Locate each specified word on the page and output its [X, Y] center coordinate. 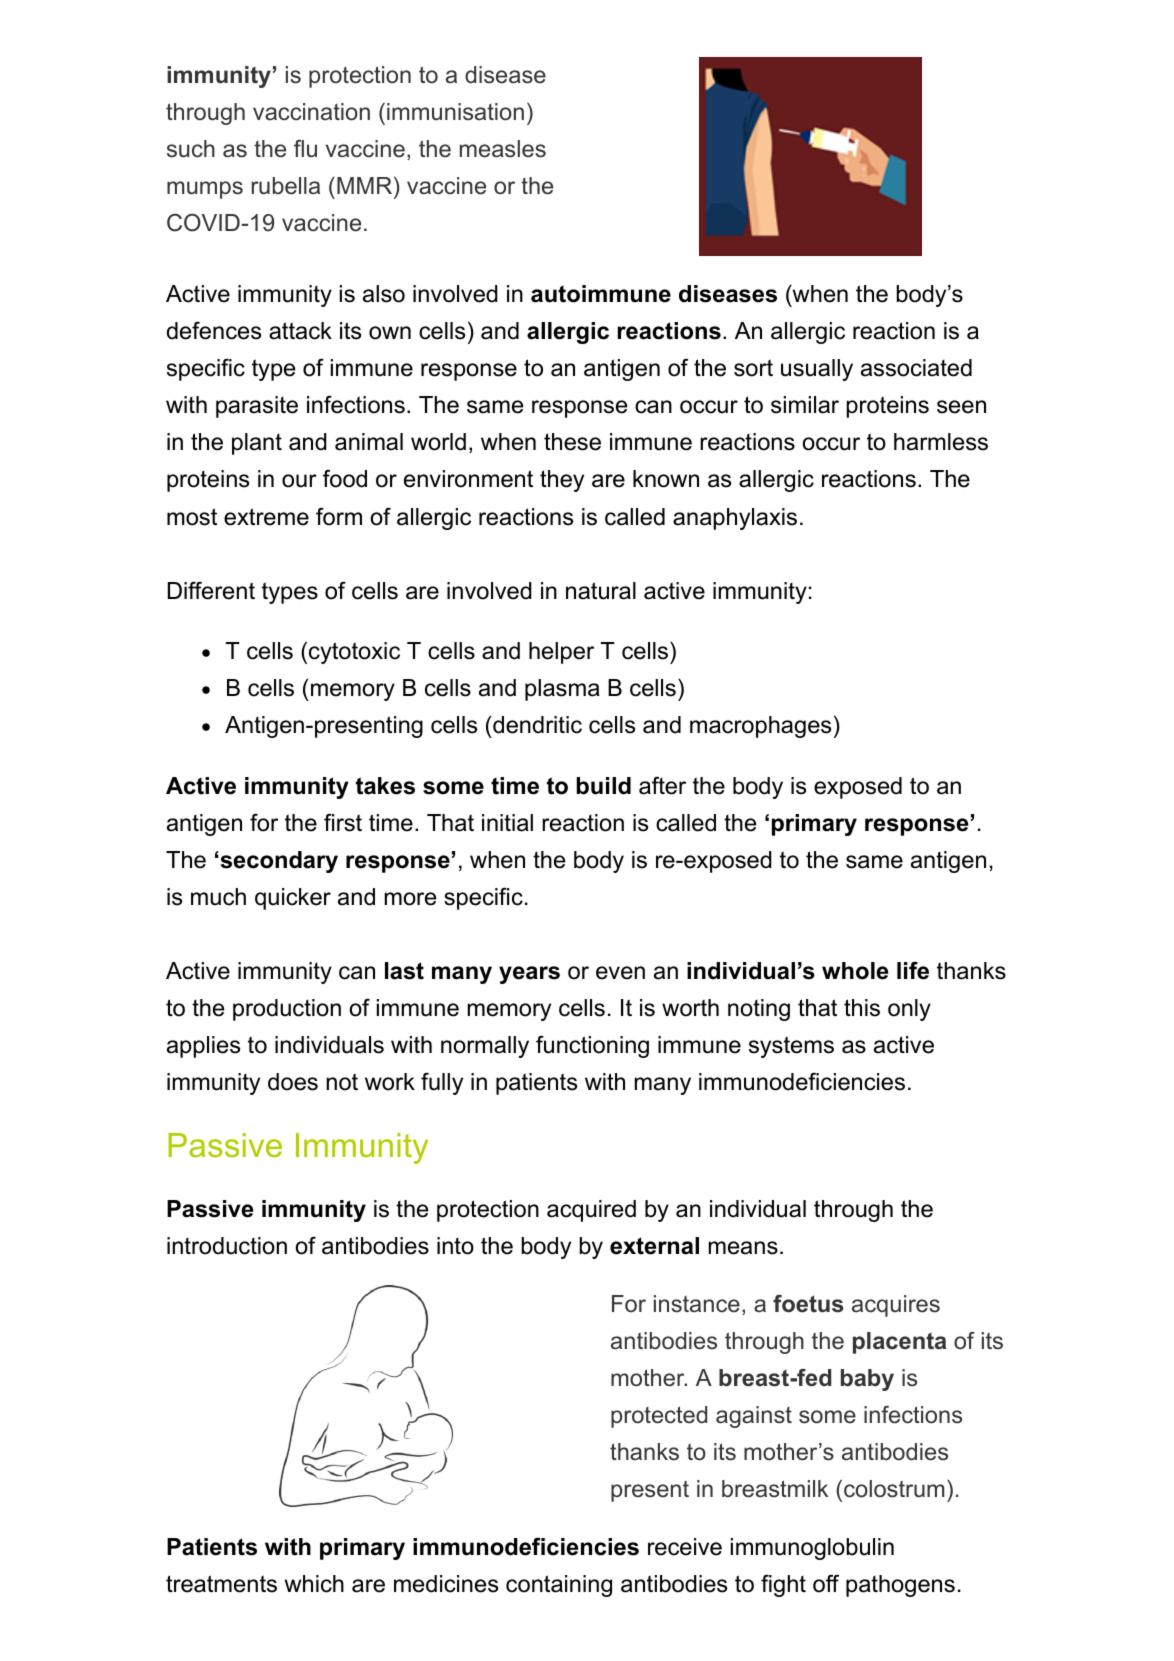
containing [559, 1586]
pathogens [900, 1586]
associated [916, 368]
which [314, 1584]
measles [503, 149]
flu [305, 149]
